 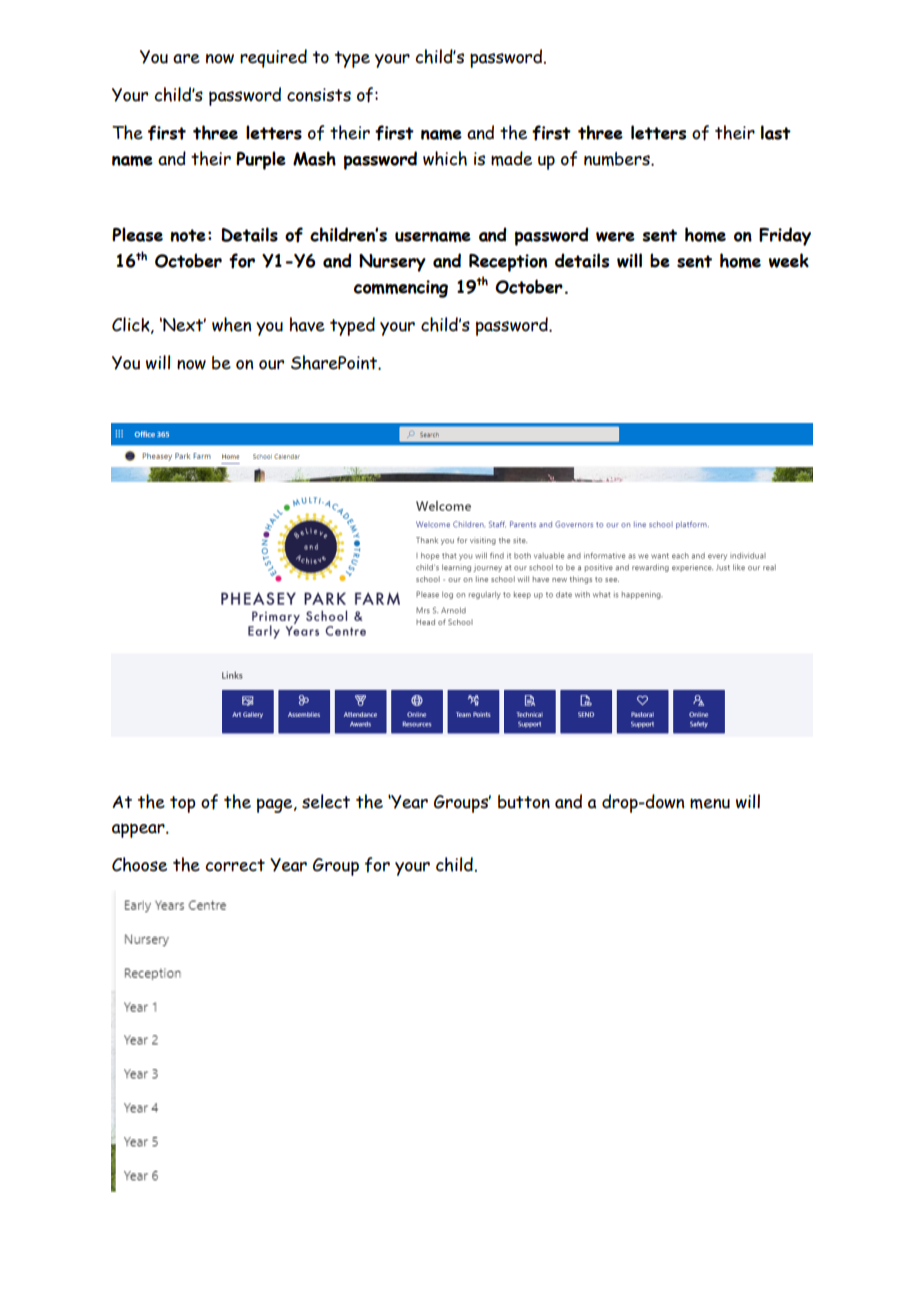 I want to click on top, so click(x=183, y=804).
